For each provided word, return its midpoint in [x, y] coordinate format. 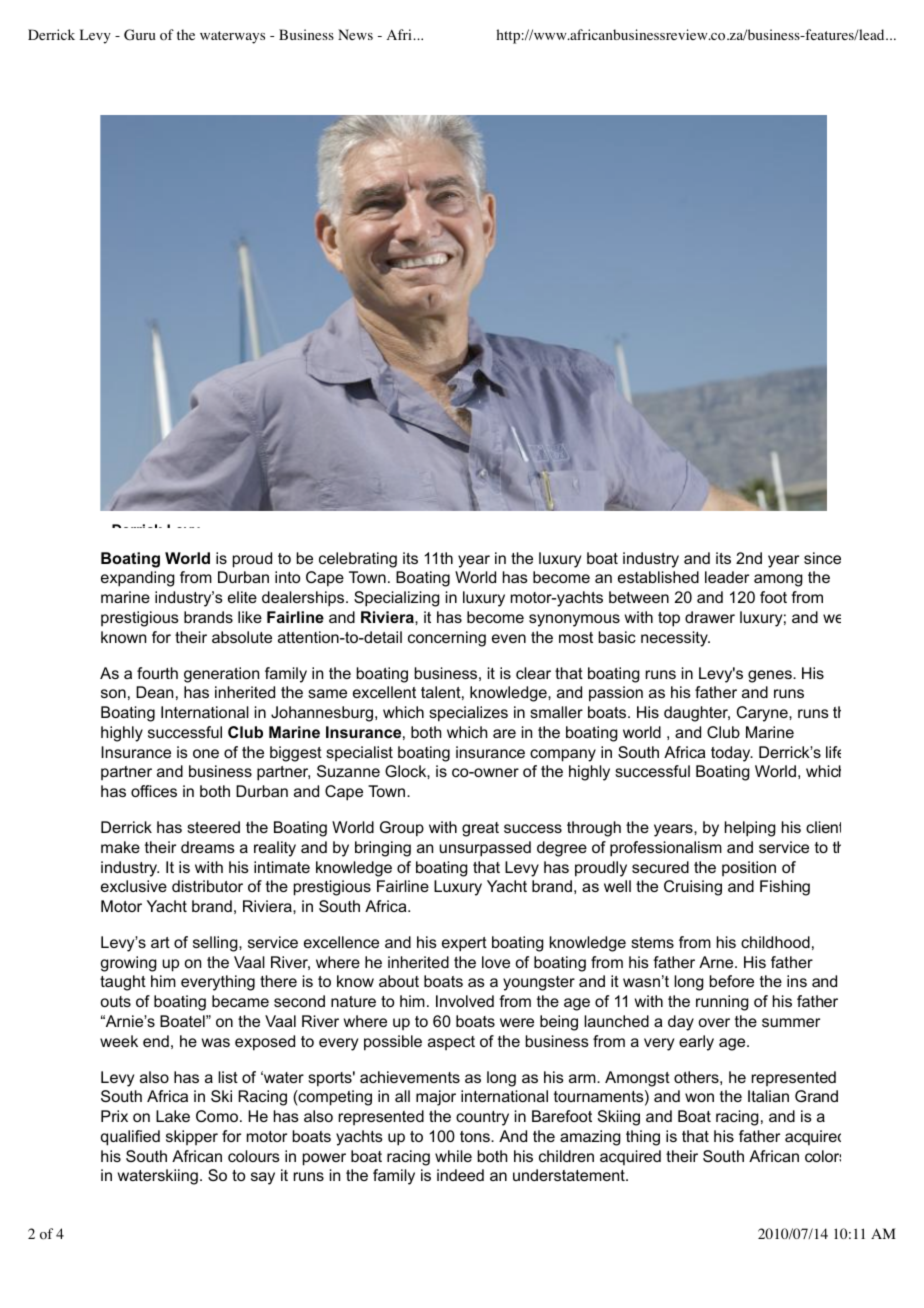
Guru [140, 35]
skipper [192, 1137]
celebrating [358, 560]
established [658, 577]
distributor [207, 886]
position [749, 868]
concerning [447, 639]
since [822, 558]
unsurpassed [485, 849]
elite [242, 597]
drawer [710, 617]
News [355, 34]
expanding [138, 579]
